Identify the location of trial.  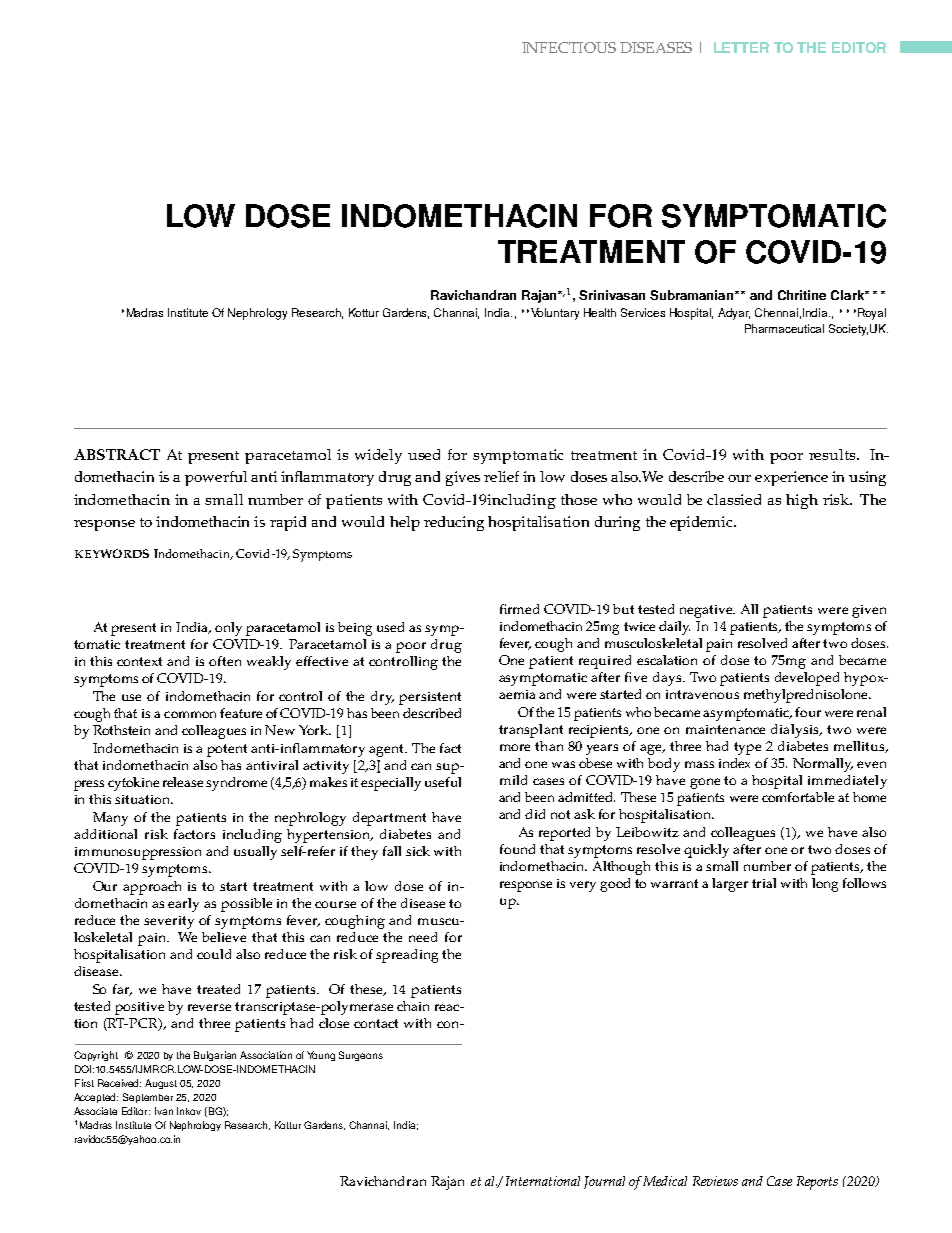
(764, 883).
